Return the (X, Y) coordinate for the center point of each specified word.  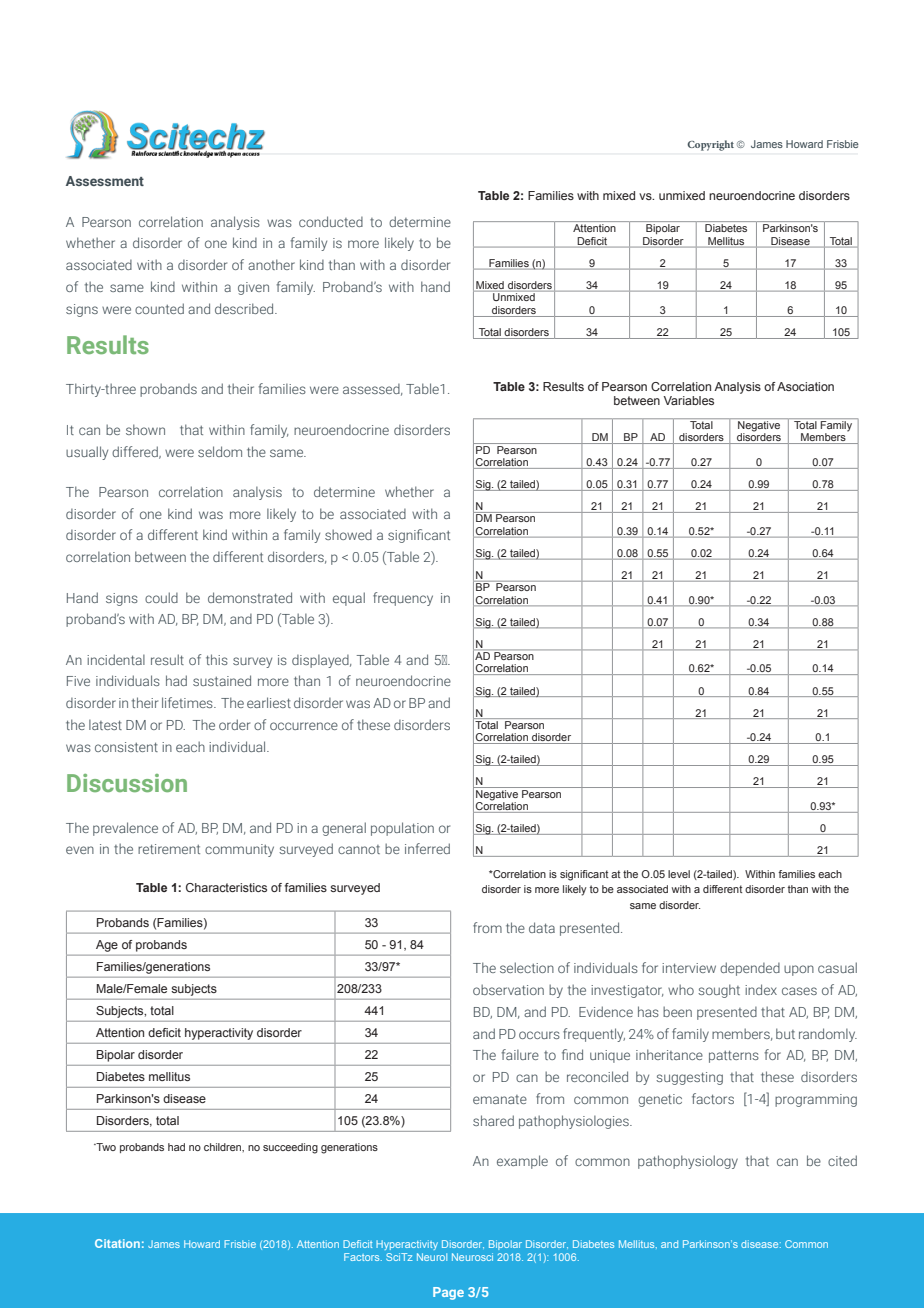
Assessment (105, 181)
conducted (331, 221)
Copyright (710, 145)
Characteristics (226, 887)
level (679, 874)
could (161, 597)
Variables (689, 400)
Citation (117, 1243)
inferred (427, 848)
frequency (403, 599)
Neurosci (472, 1257)
